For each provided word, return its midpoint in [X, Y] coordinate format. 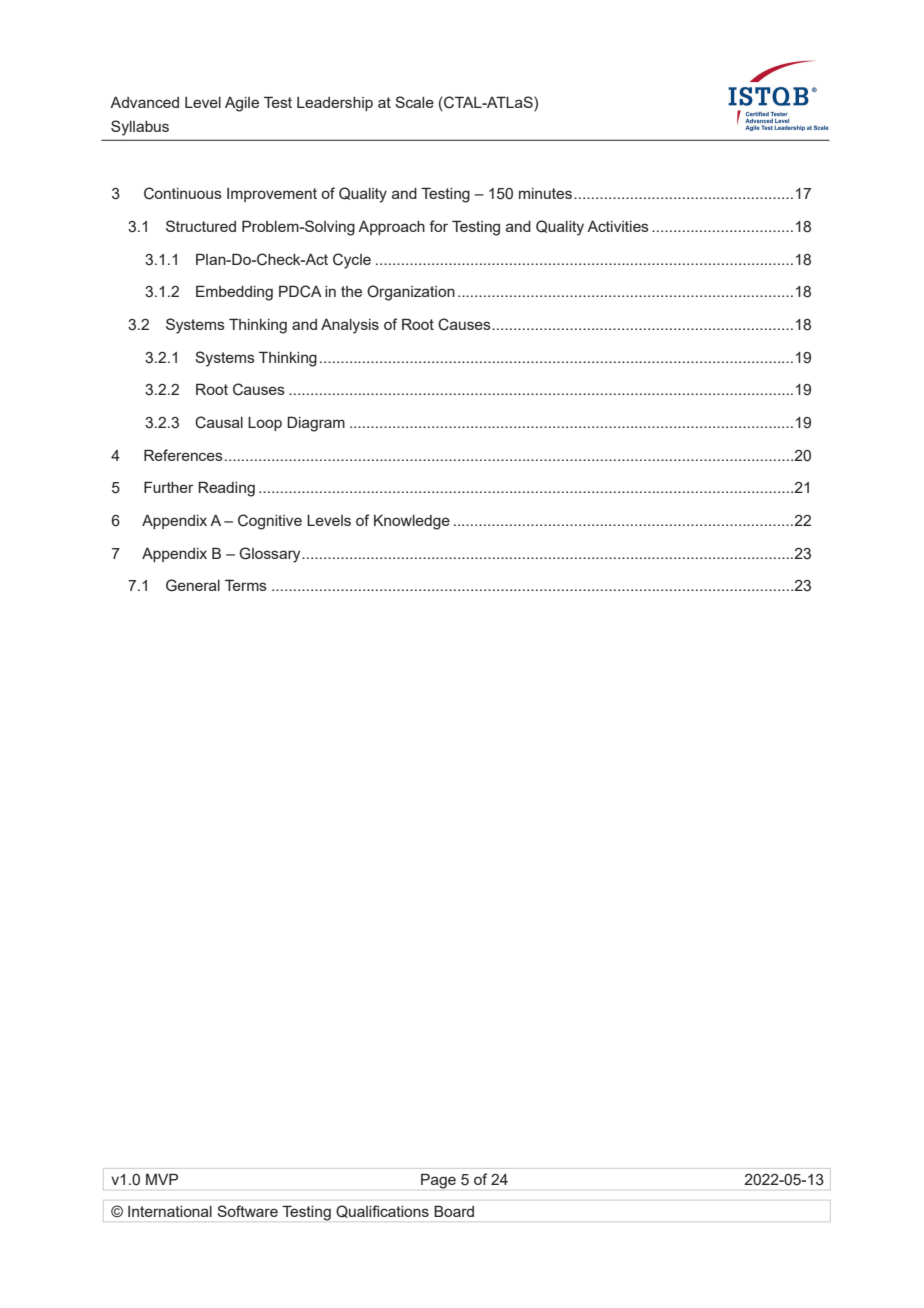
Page [438, 1181]
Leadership [335, 104]
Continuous [183, 193]
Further [169, 487]
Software [247, 1211]
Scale [414, 102]
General [193, 585]
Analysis [350, 326]
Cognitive [270, 522]
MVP [162, 1179]
